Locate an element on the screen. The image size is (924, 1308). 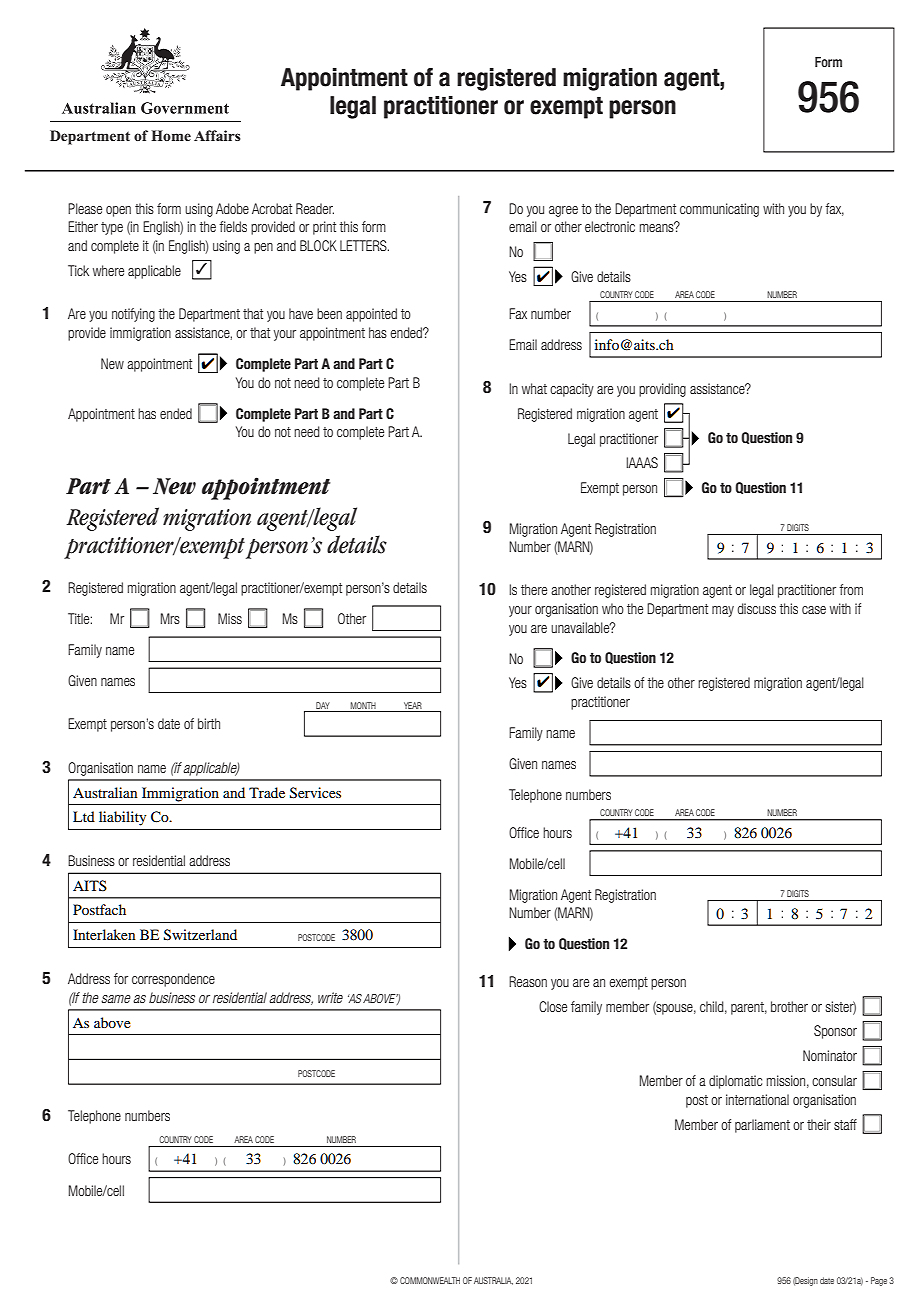
Mrs is located at coordinates (170, 618).
